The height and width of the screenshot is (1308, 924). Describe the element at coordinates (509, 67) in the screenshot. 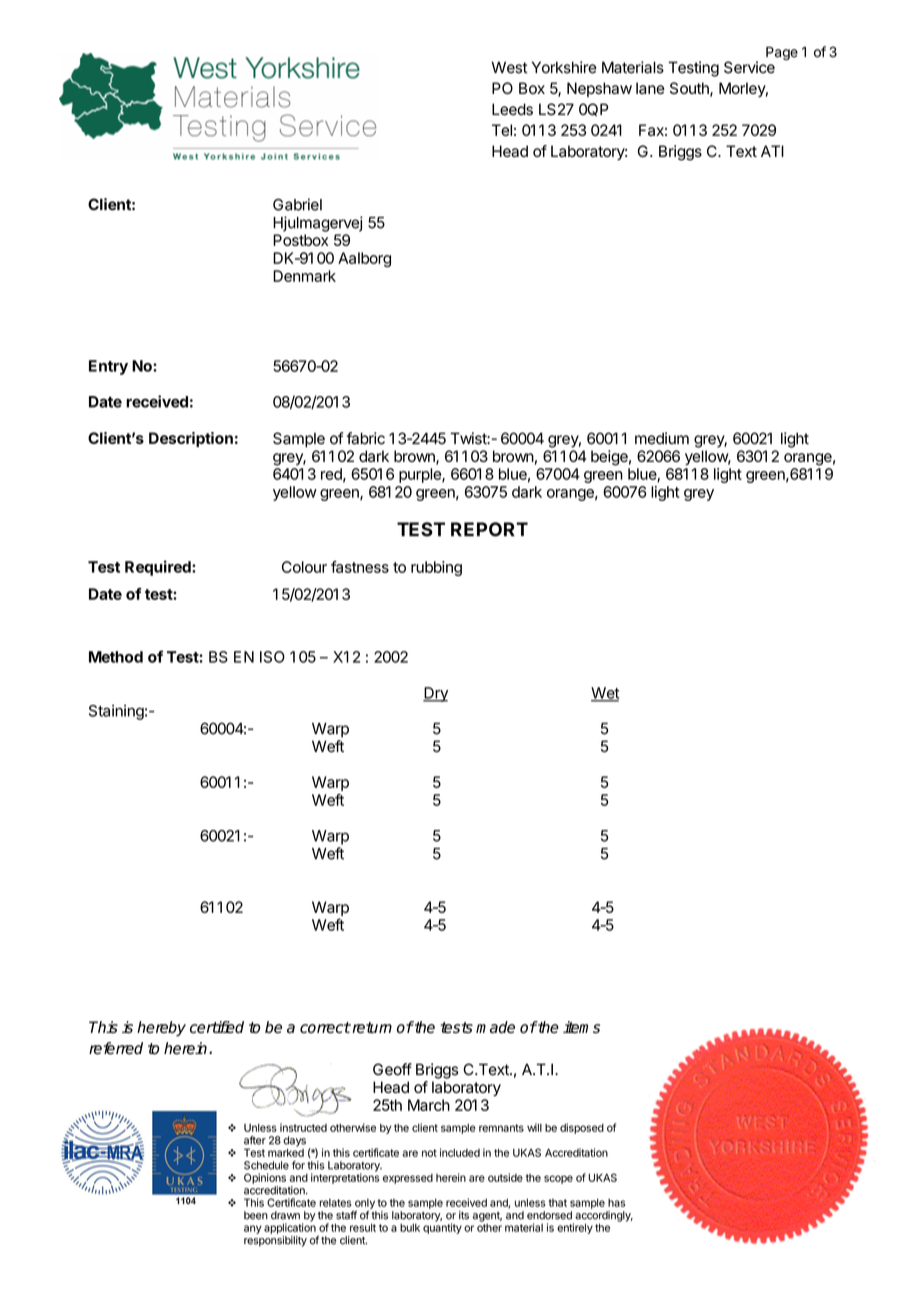

I see `West` at that location.
